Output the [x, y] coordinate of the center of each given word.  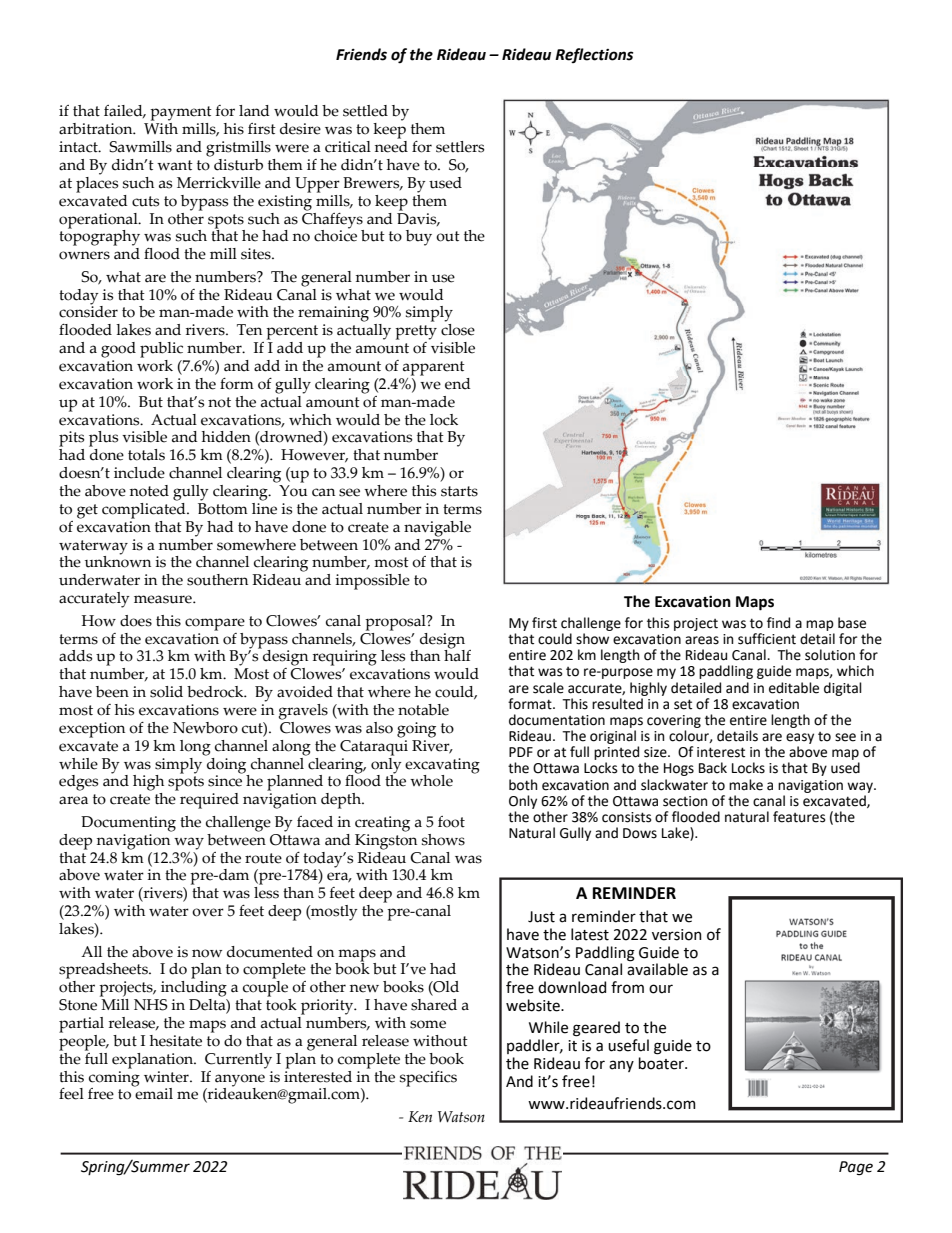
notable [423, 710]
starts [459, 491]
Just [541, 917]
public [161, 350]
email [153, 1093]
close [458, 330]
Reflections [594, 55]
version [677, 935]
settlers [460, 147]
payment [181, 113]
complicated [145, 509]
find [778, 623]
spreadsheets [104, 971]
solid [166, 692]
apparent [434, 368]
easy [800, 738]
